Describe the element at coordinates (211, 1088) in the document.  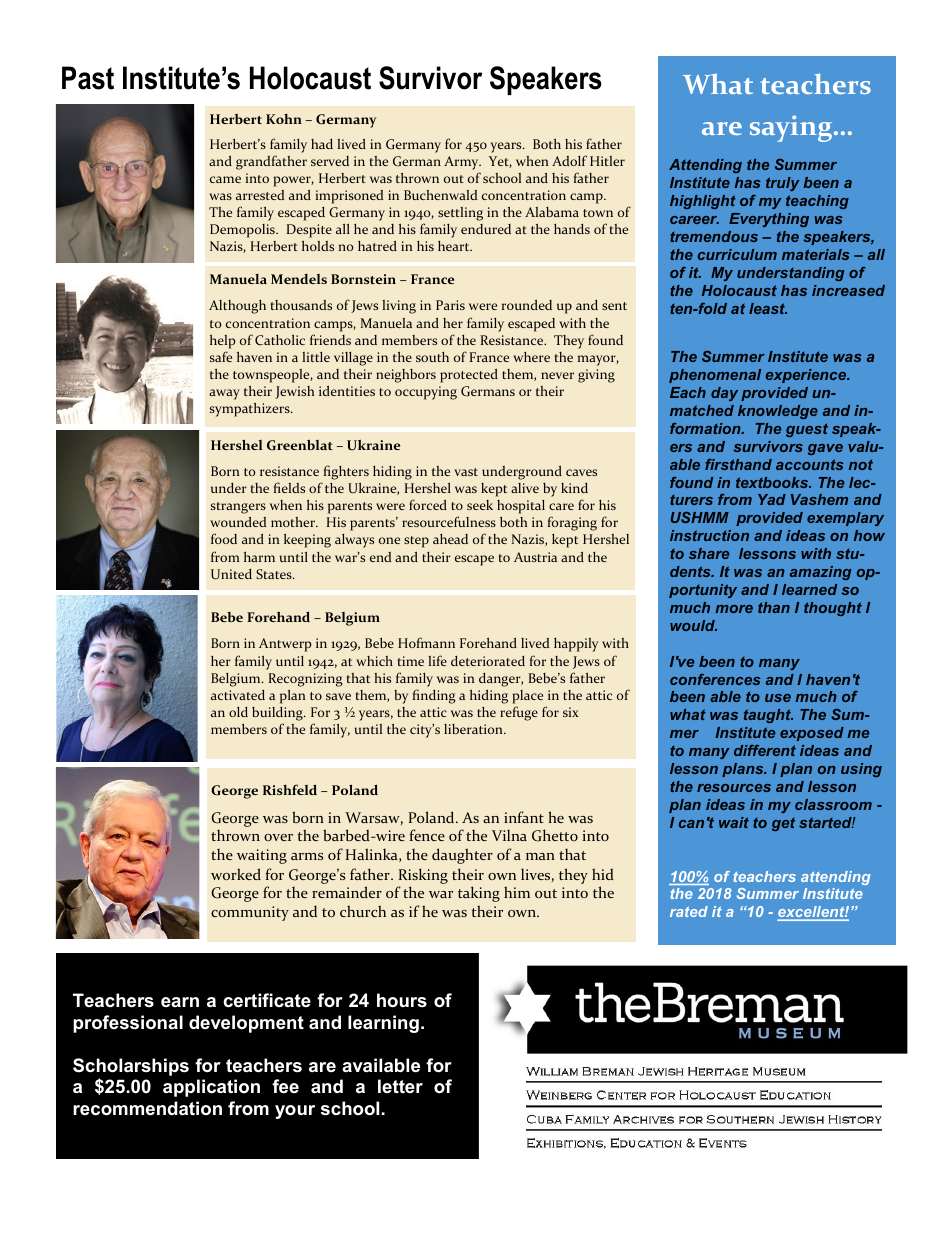
I see `application` at that location.
